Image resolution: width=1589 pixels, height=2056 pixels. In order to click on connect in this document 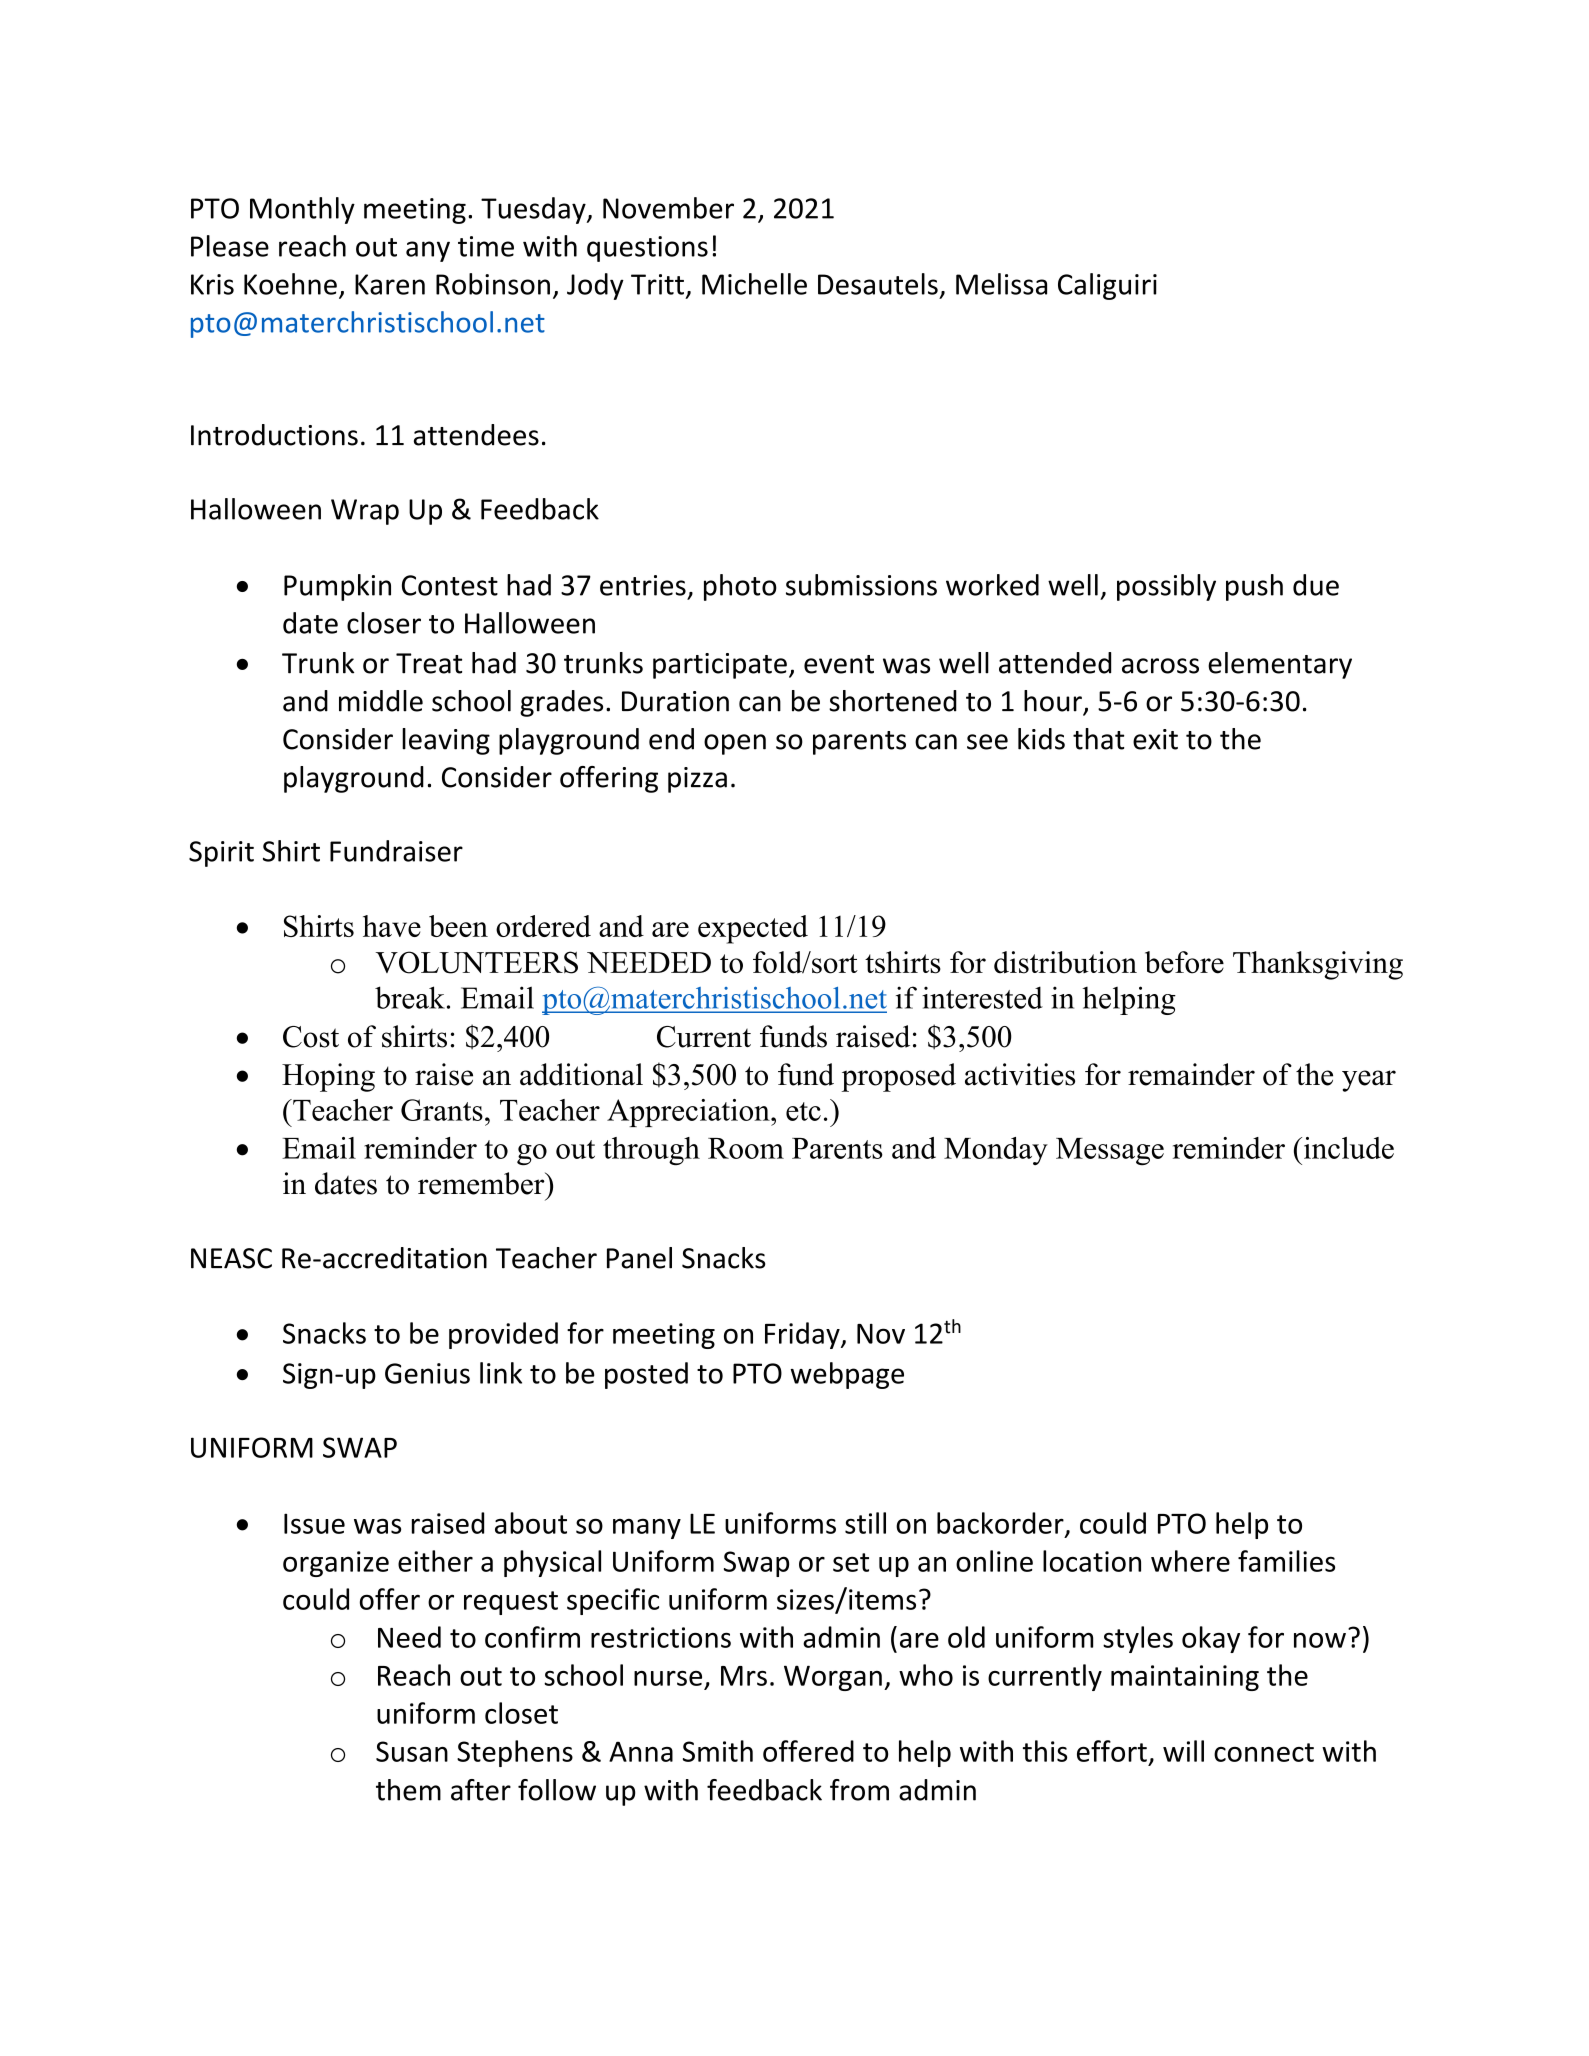, I will do `click(1264, 1752)`.
